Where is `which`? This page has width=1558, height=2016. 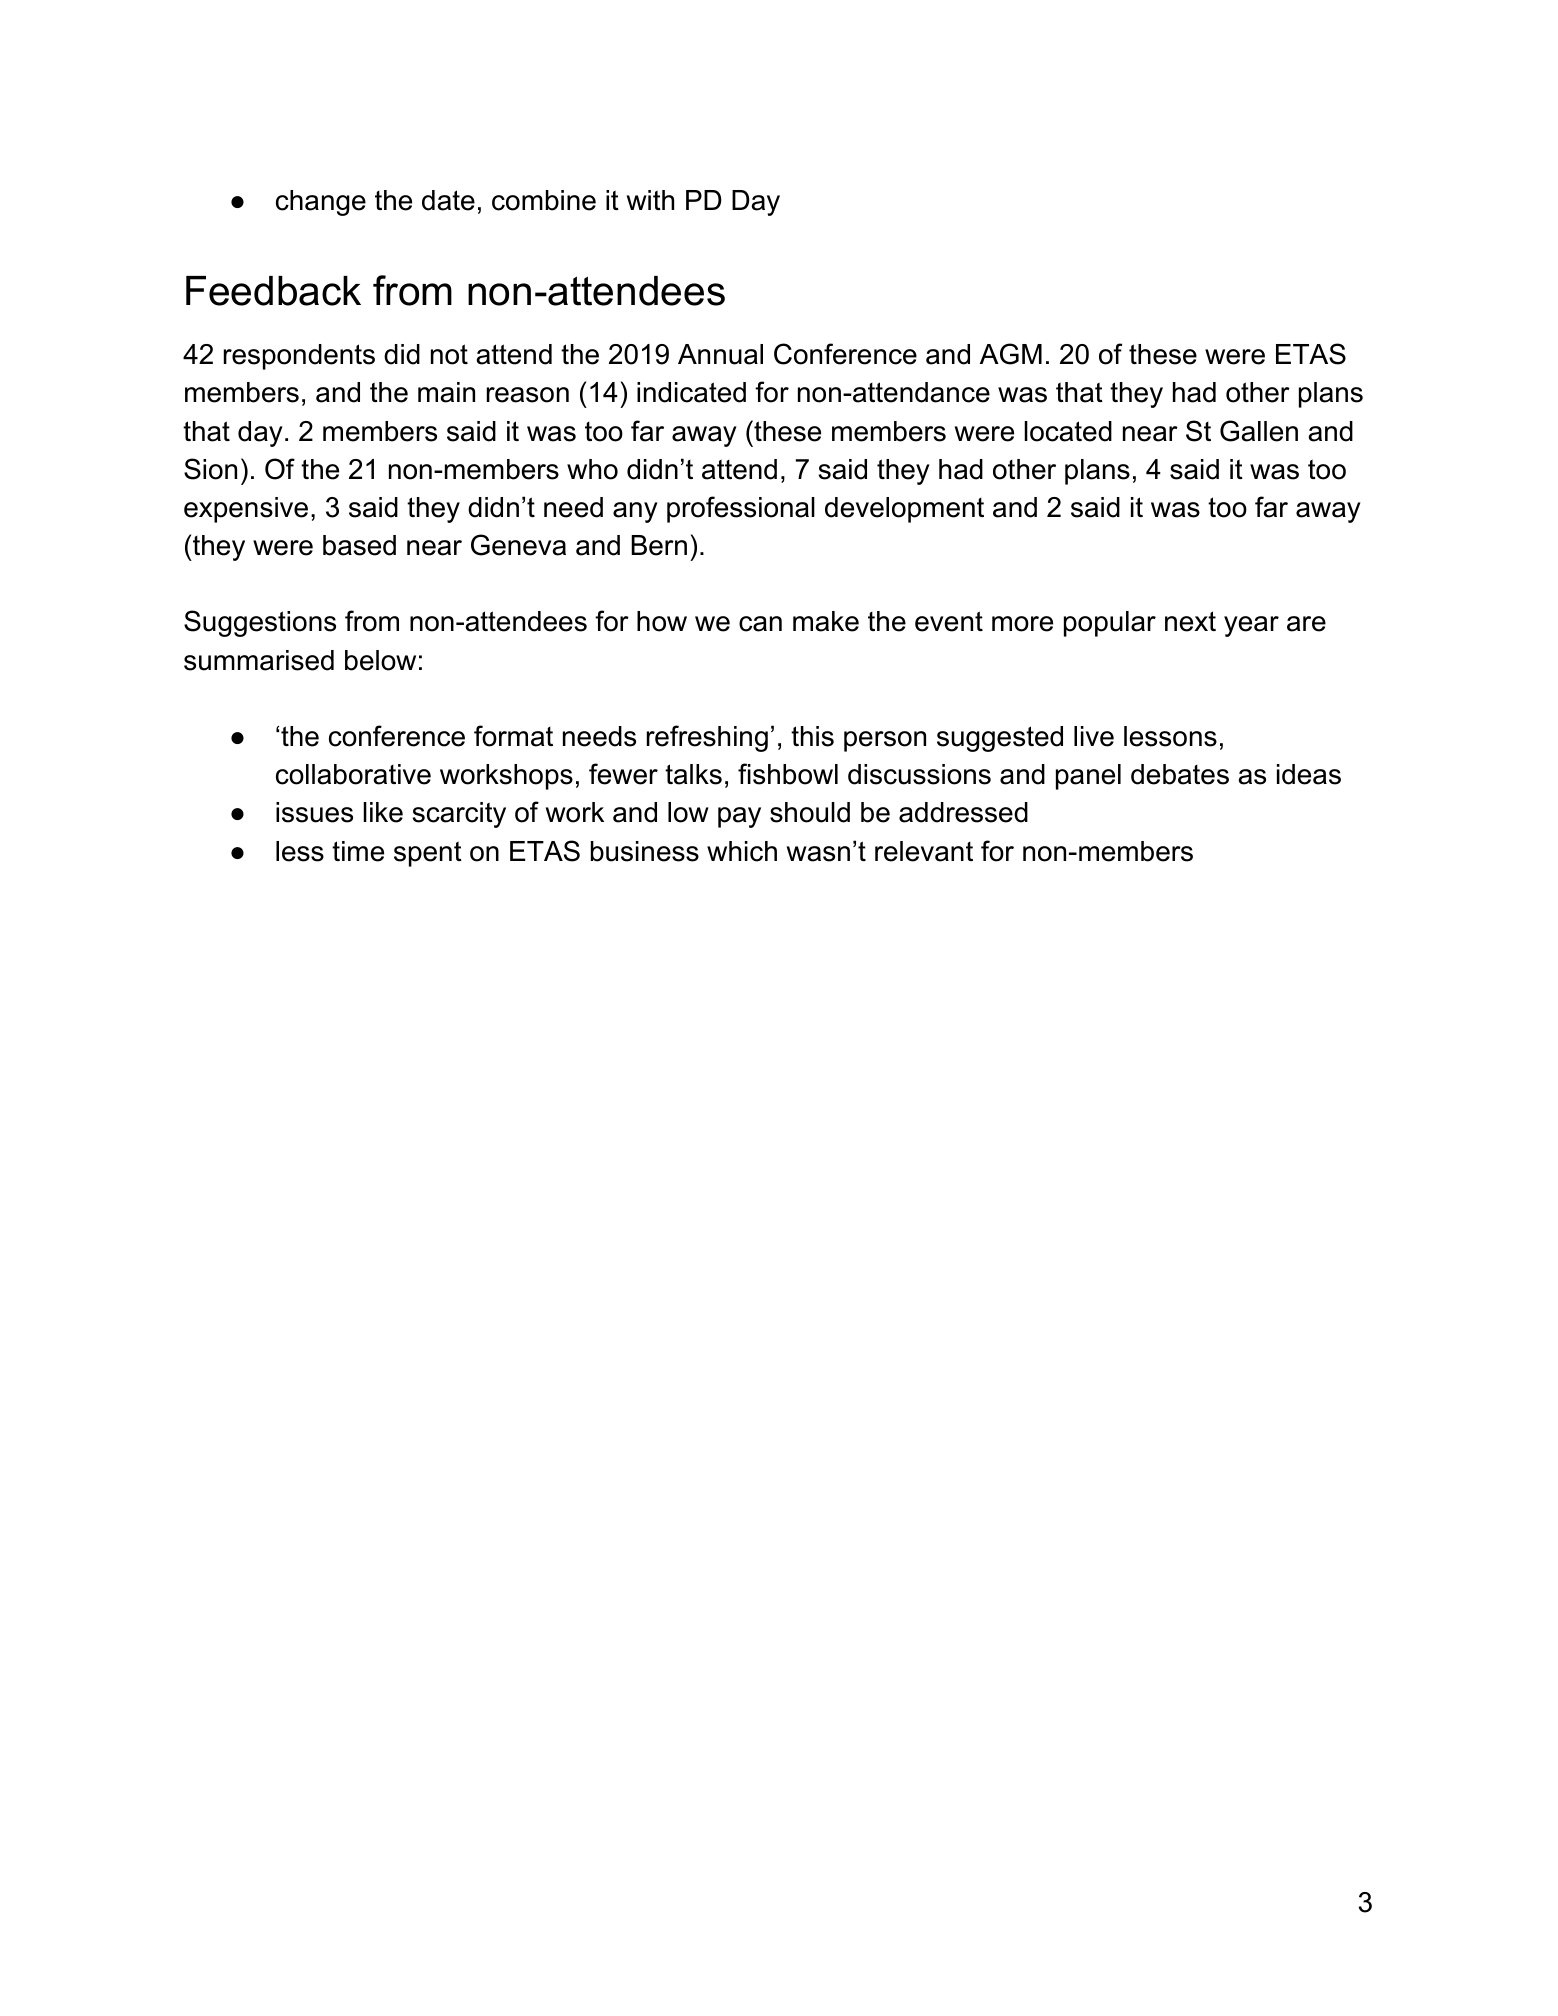
which is located at coordinates (742, 851).
